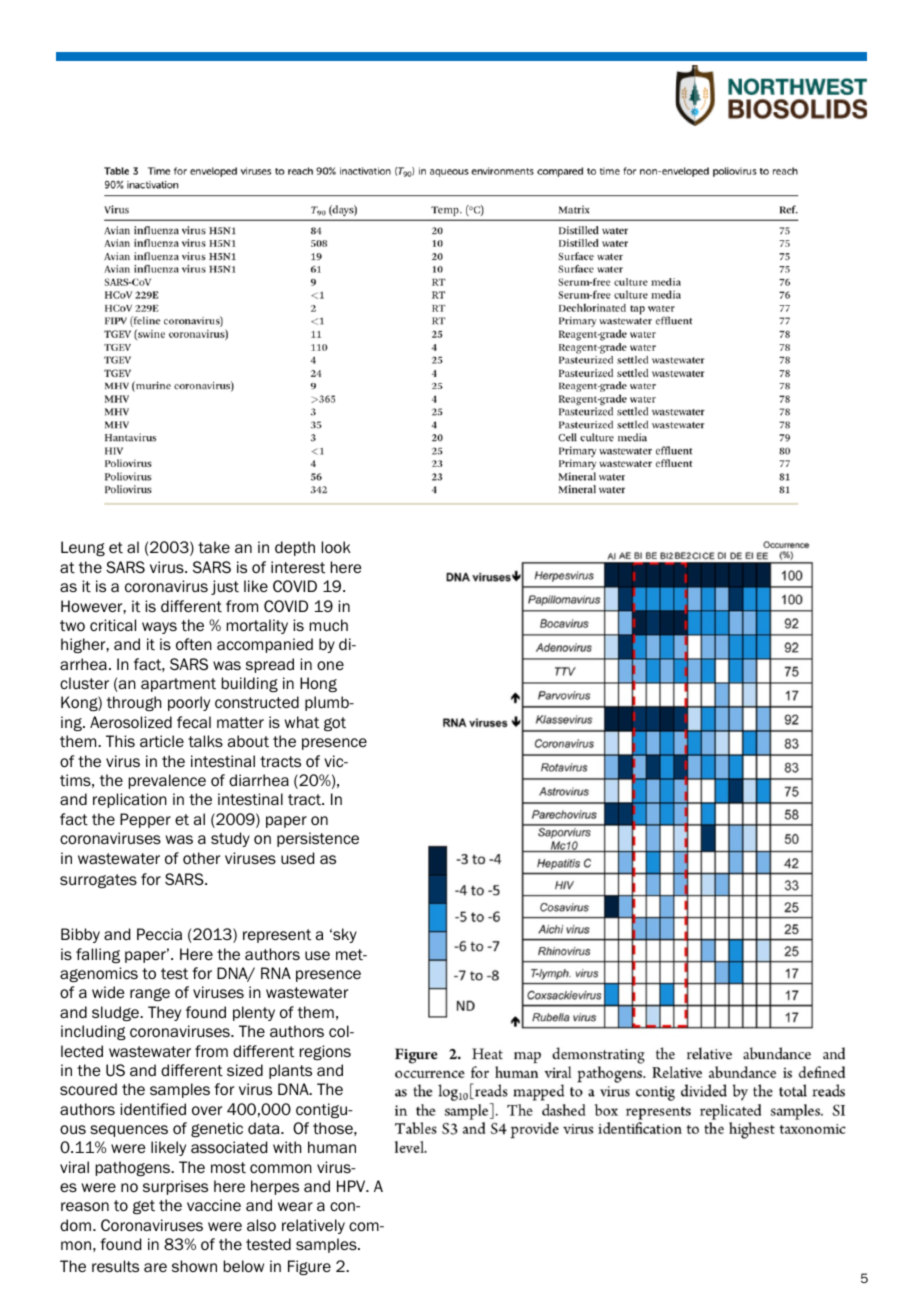  I want to click on results, so click(115, 1266).
